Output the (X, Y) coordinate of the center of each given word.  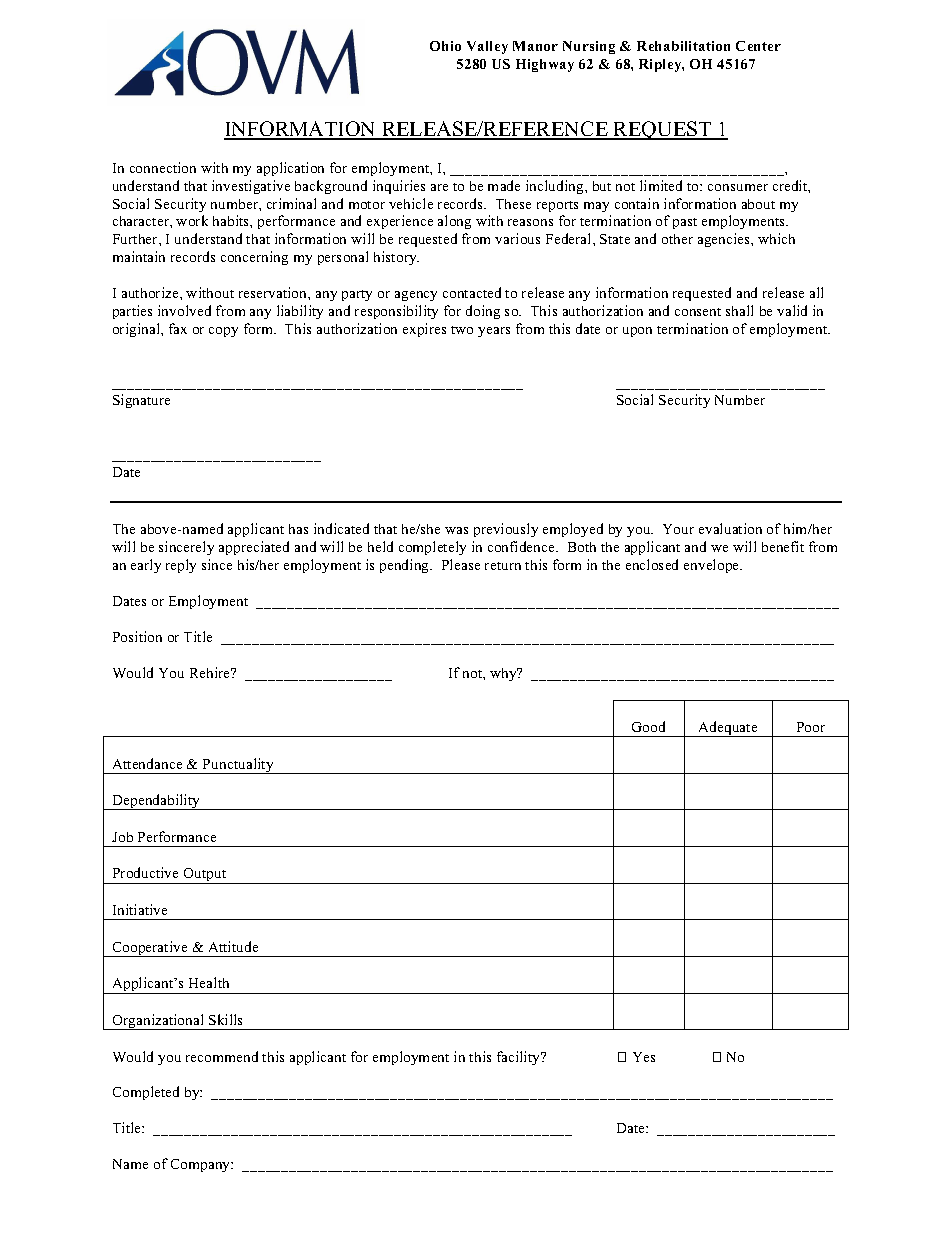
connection (163, 167)
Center (758, 46)
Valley (487, 47)
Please (461, 564)
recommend (222, 1056)
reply (181, 566)
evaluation (730, 528)
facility (520, 1058)
